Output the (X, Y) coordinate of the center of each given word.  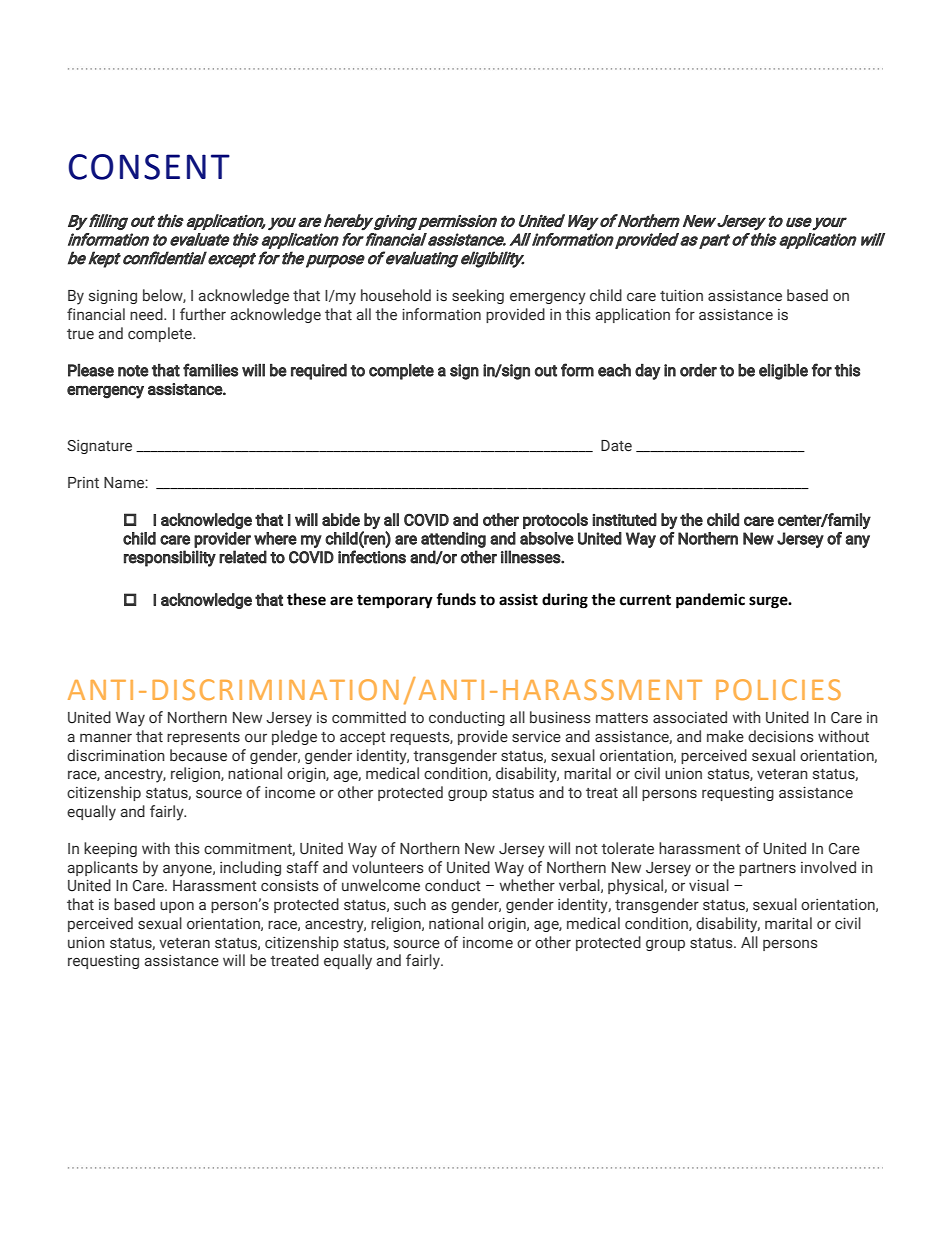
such (410, 904)
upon (177, 907)
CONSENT (149, 167)
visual (709, 885)
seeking (478, 296)
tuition (681, 295)
